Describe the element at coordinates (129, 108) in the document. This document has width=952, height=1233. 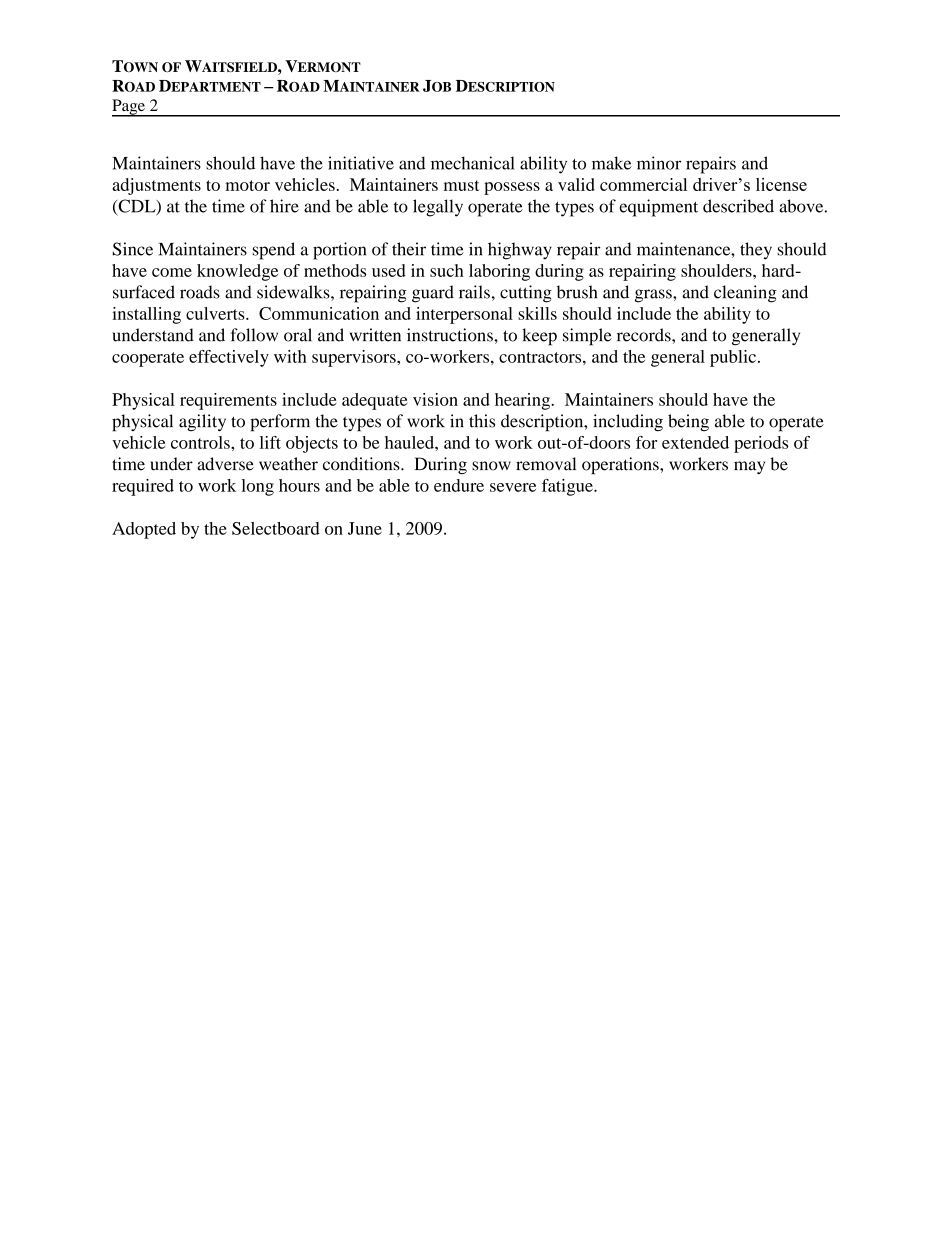
I see `Page` at that location.
